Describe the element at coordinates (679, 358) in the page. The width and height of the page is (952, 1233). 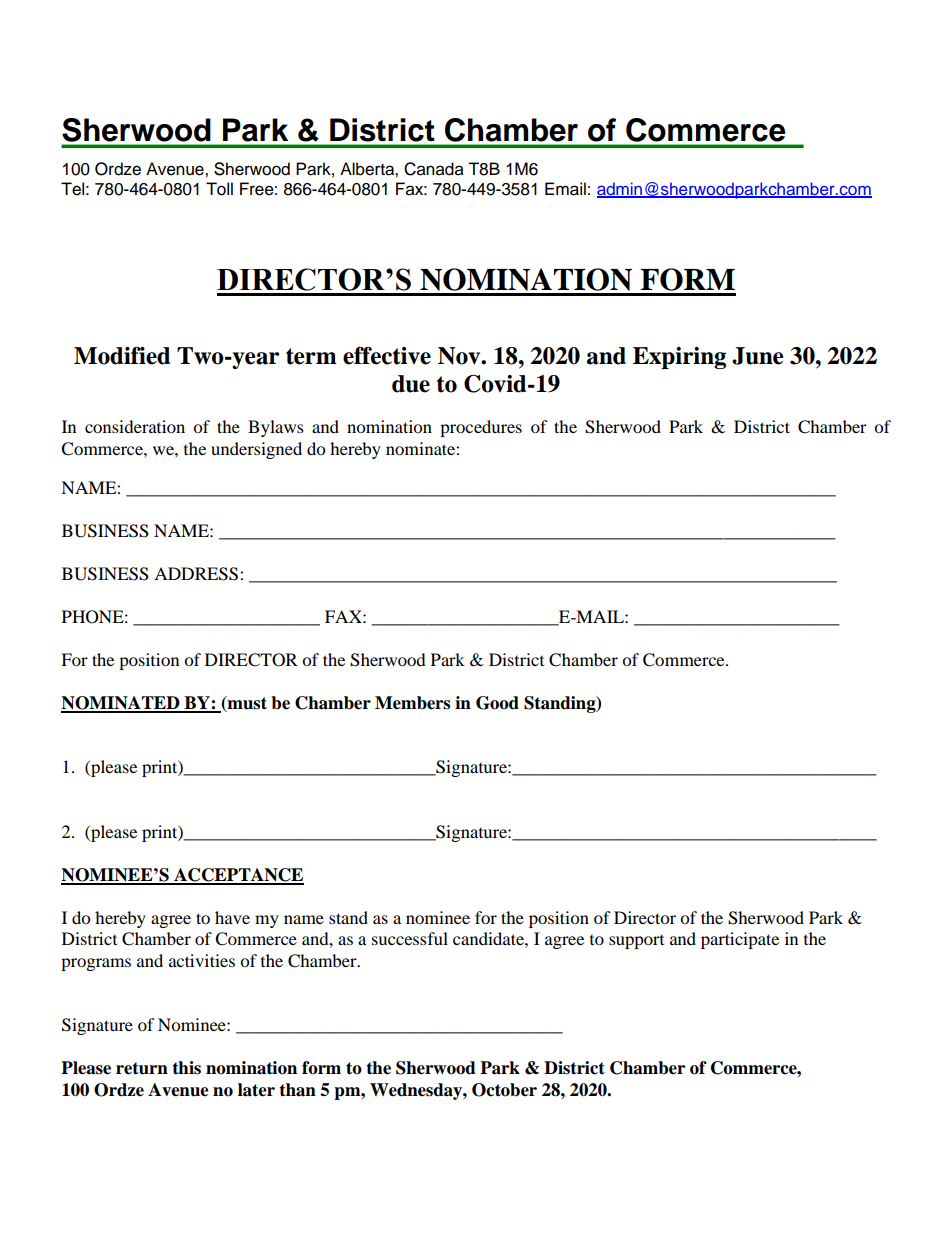
I see `Expiring` at that location.
